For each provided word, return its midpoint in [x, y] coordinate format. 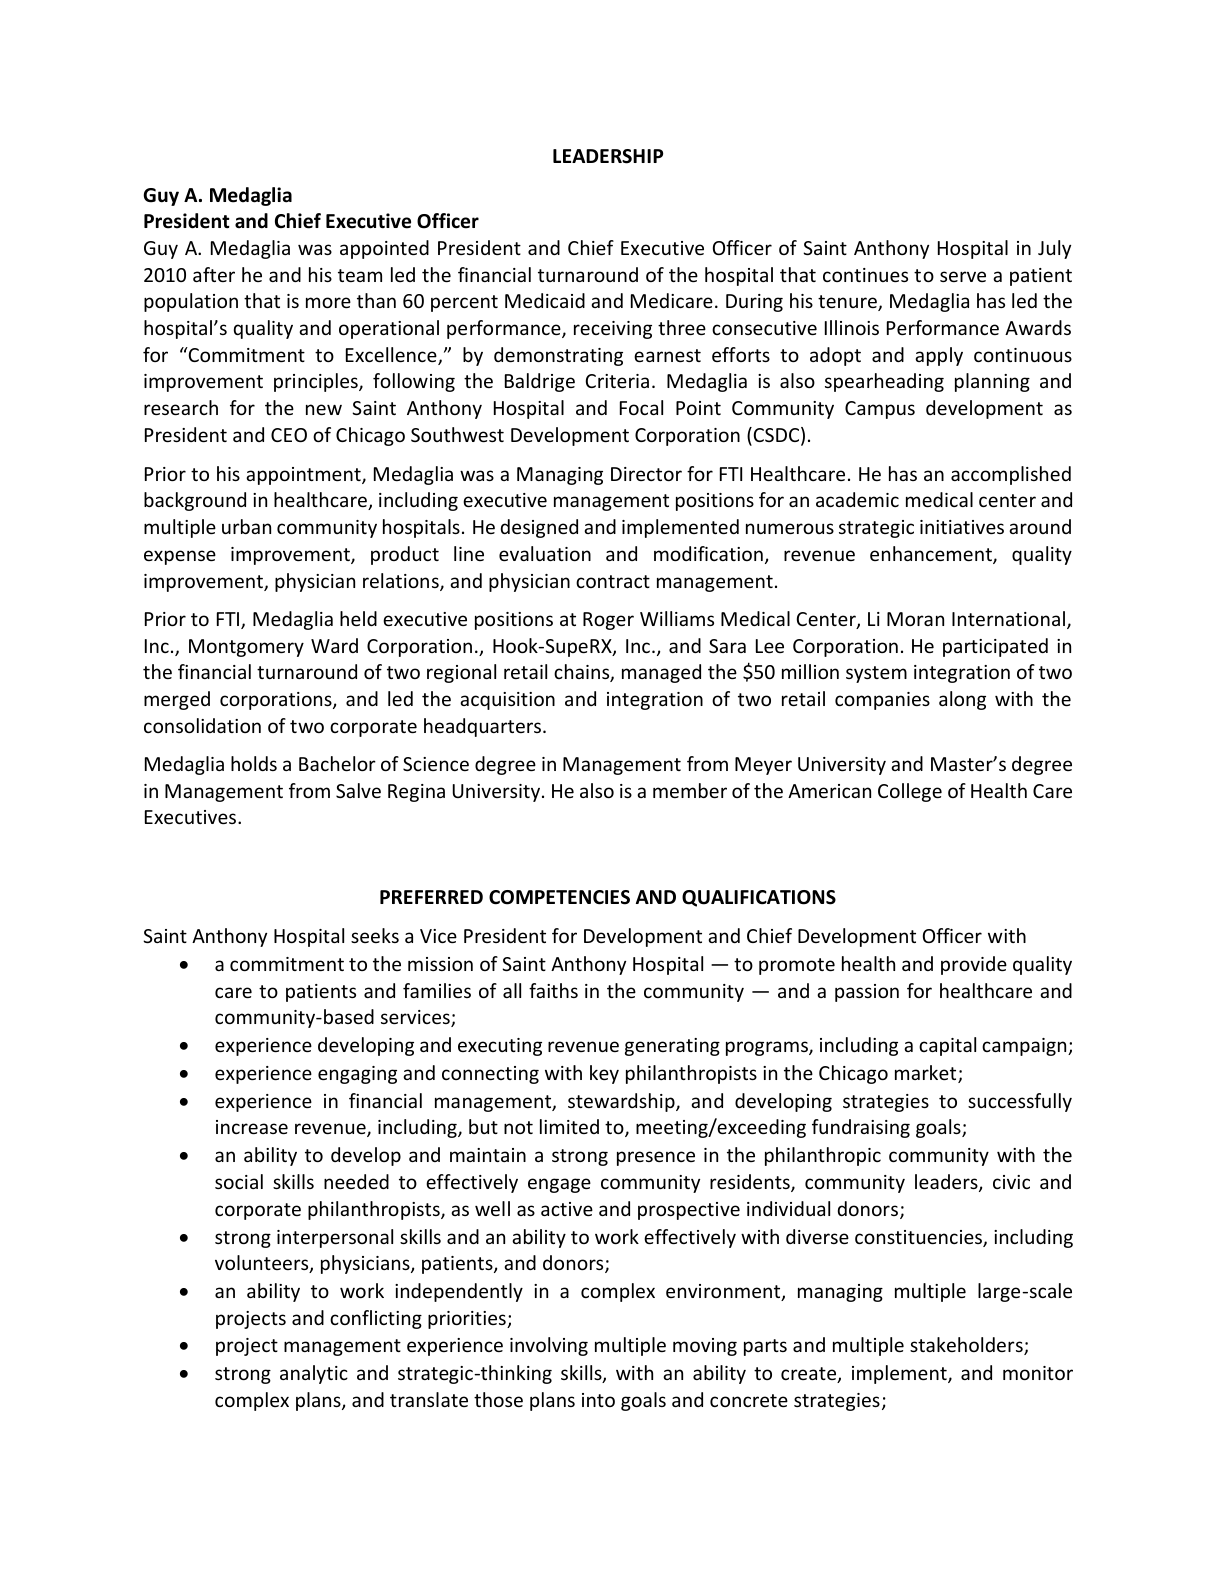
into [598, 1400]
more [328, 302]
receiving [613, 330]
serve [963, 276]
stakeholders [967, 1346]
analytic [314, 1374]
